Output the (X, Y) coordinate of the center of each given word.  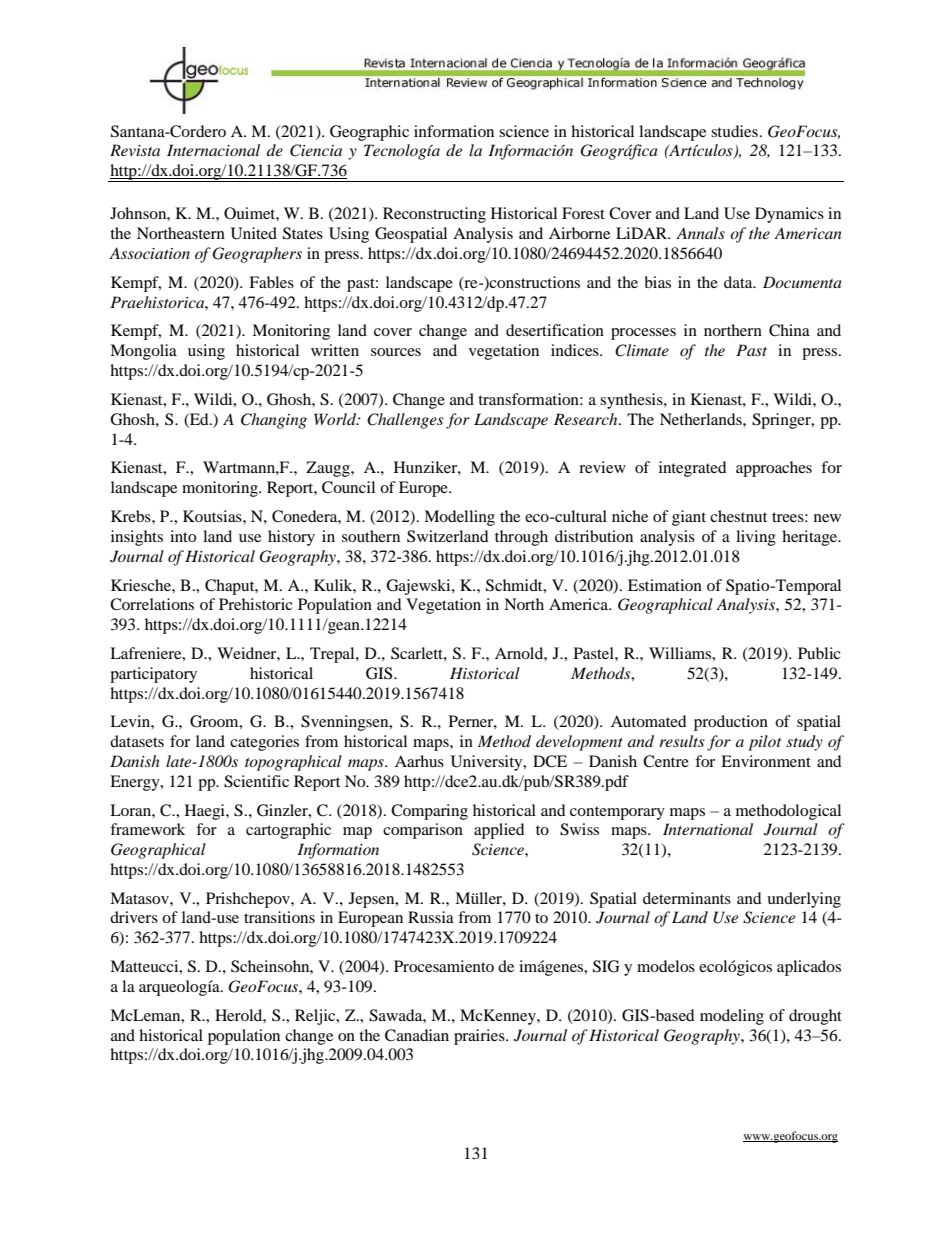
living (756, 538)
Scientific (256, 781)
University (488, 763)
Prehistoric (256, 604)
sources (396, 352)
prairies (480, 1037)
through (521, 538)
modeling (732, 1017)
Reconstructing (434, 215)
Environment (766, 761)
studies (734, 131)
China (789, 330)
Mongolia (143, 352)
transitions (279, 917)
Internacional (213, 150)
